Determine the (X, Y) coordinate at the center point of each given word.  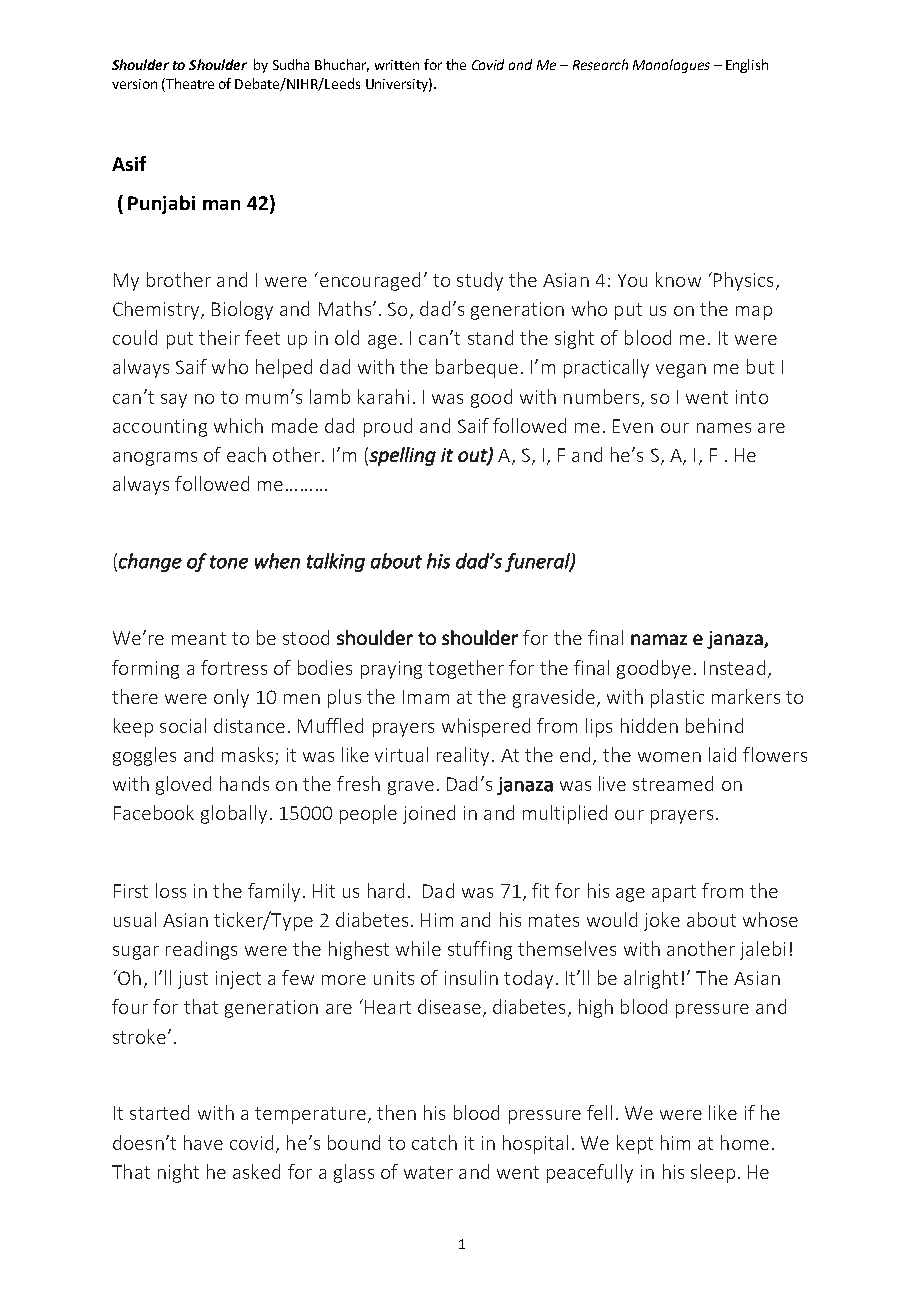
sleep (713, 1173)
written (397, 65)
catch (434, 1142)
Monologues (671, 66)
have (203, 1142)
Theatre (189, 85)
